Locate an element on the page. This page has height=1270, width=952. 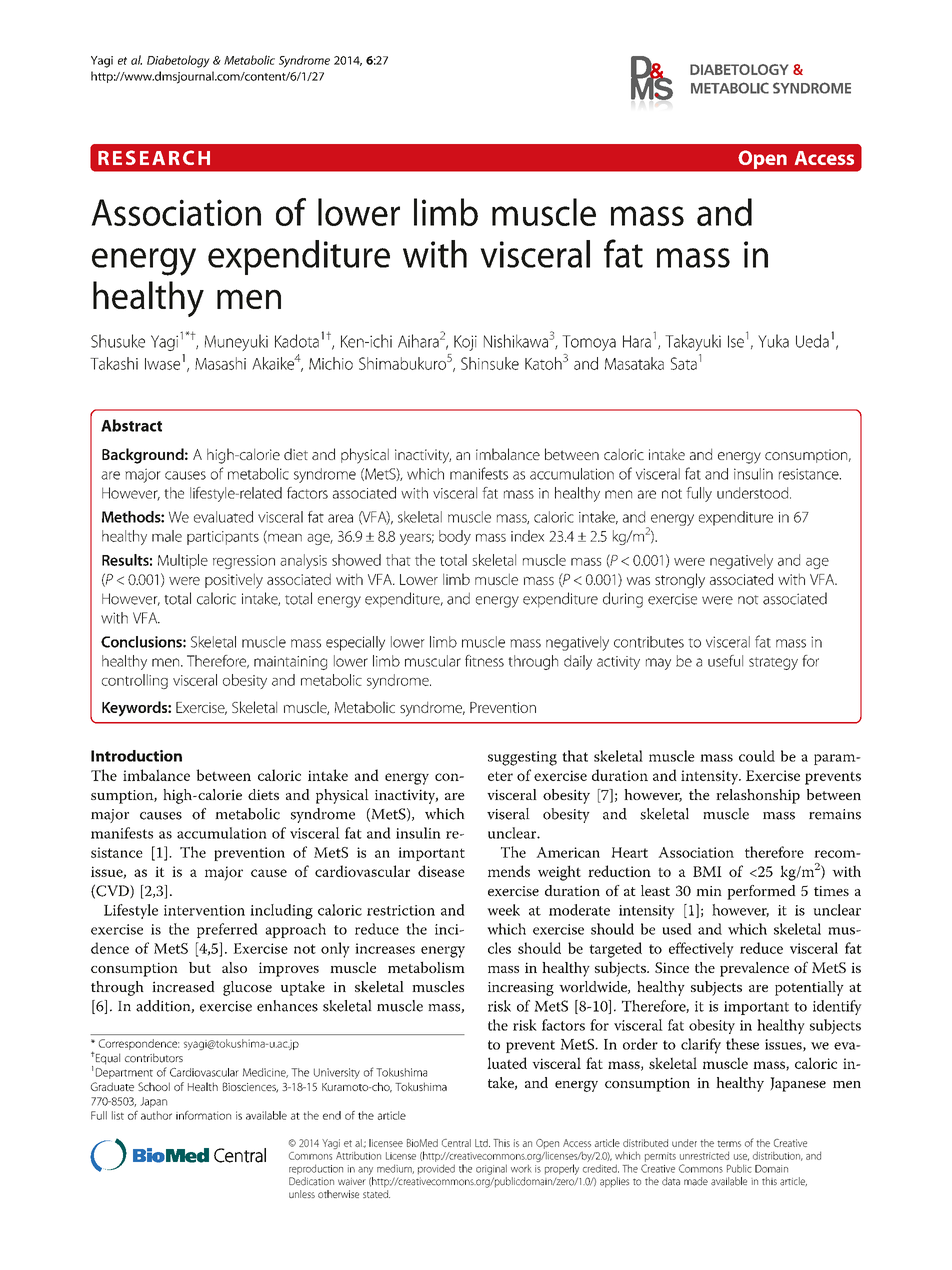
terms is located at coordinates (729, 1144).
